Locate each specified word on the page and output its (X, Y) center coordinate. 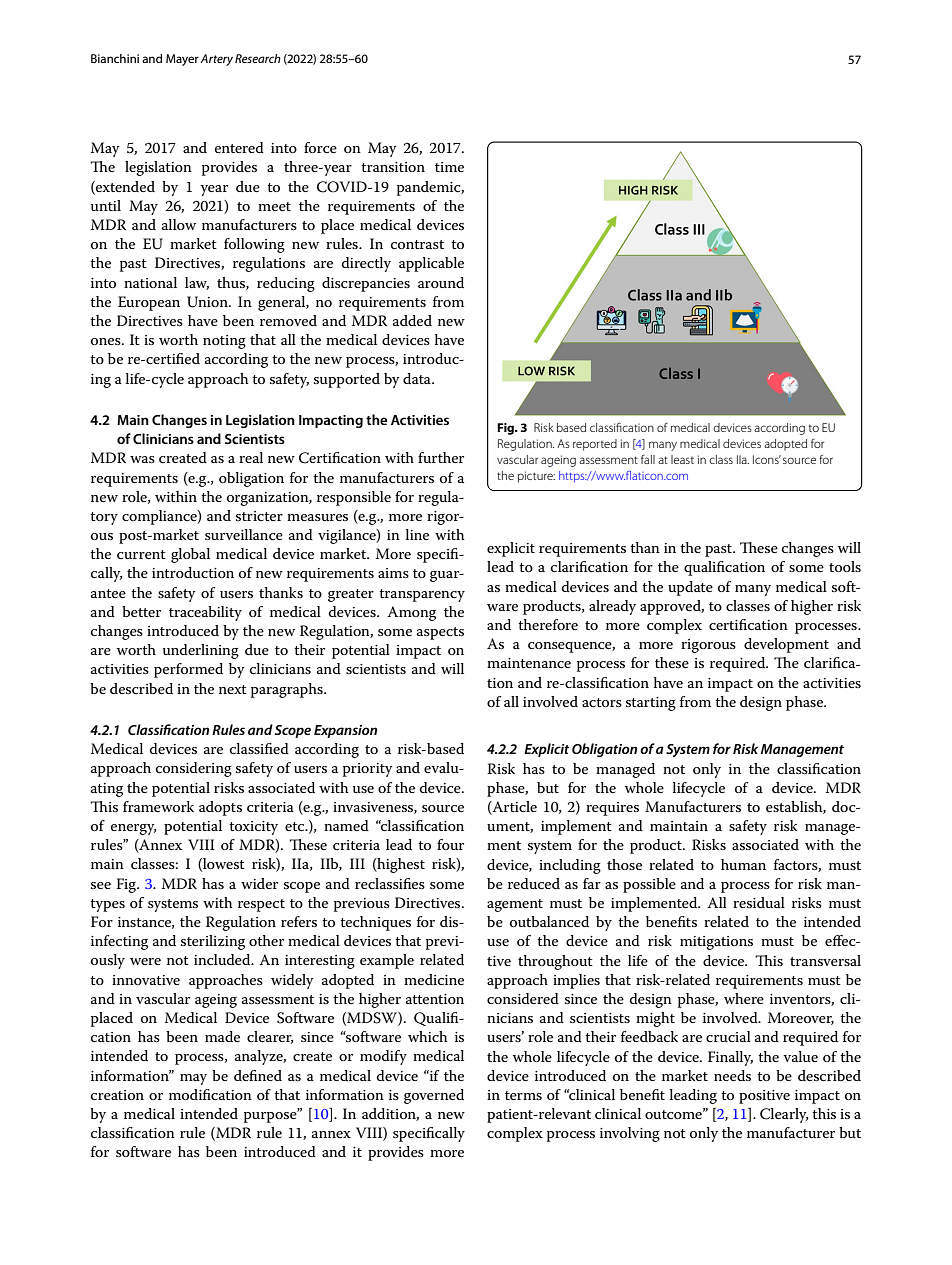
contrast (417, 244)
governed (434, 1096)
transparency (422, 595)
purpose (271, 1116)
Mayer (182, 60)
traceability (205, 613)
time (449, 167)
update (690, 588)
